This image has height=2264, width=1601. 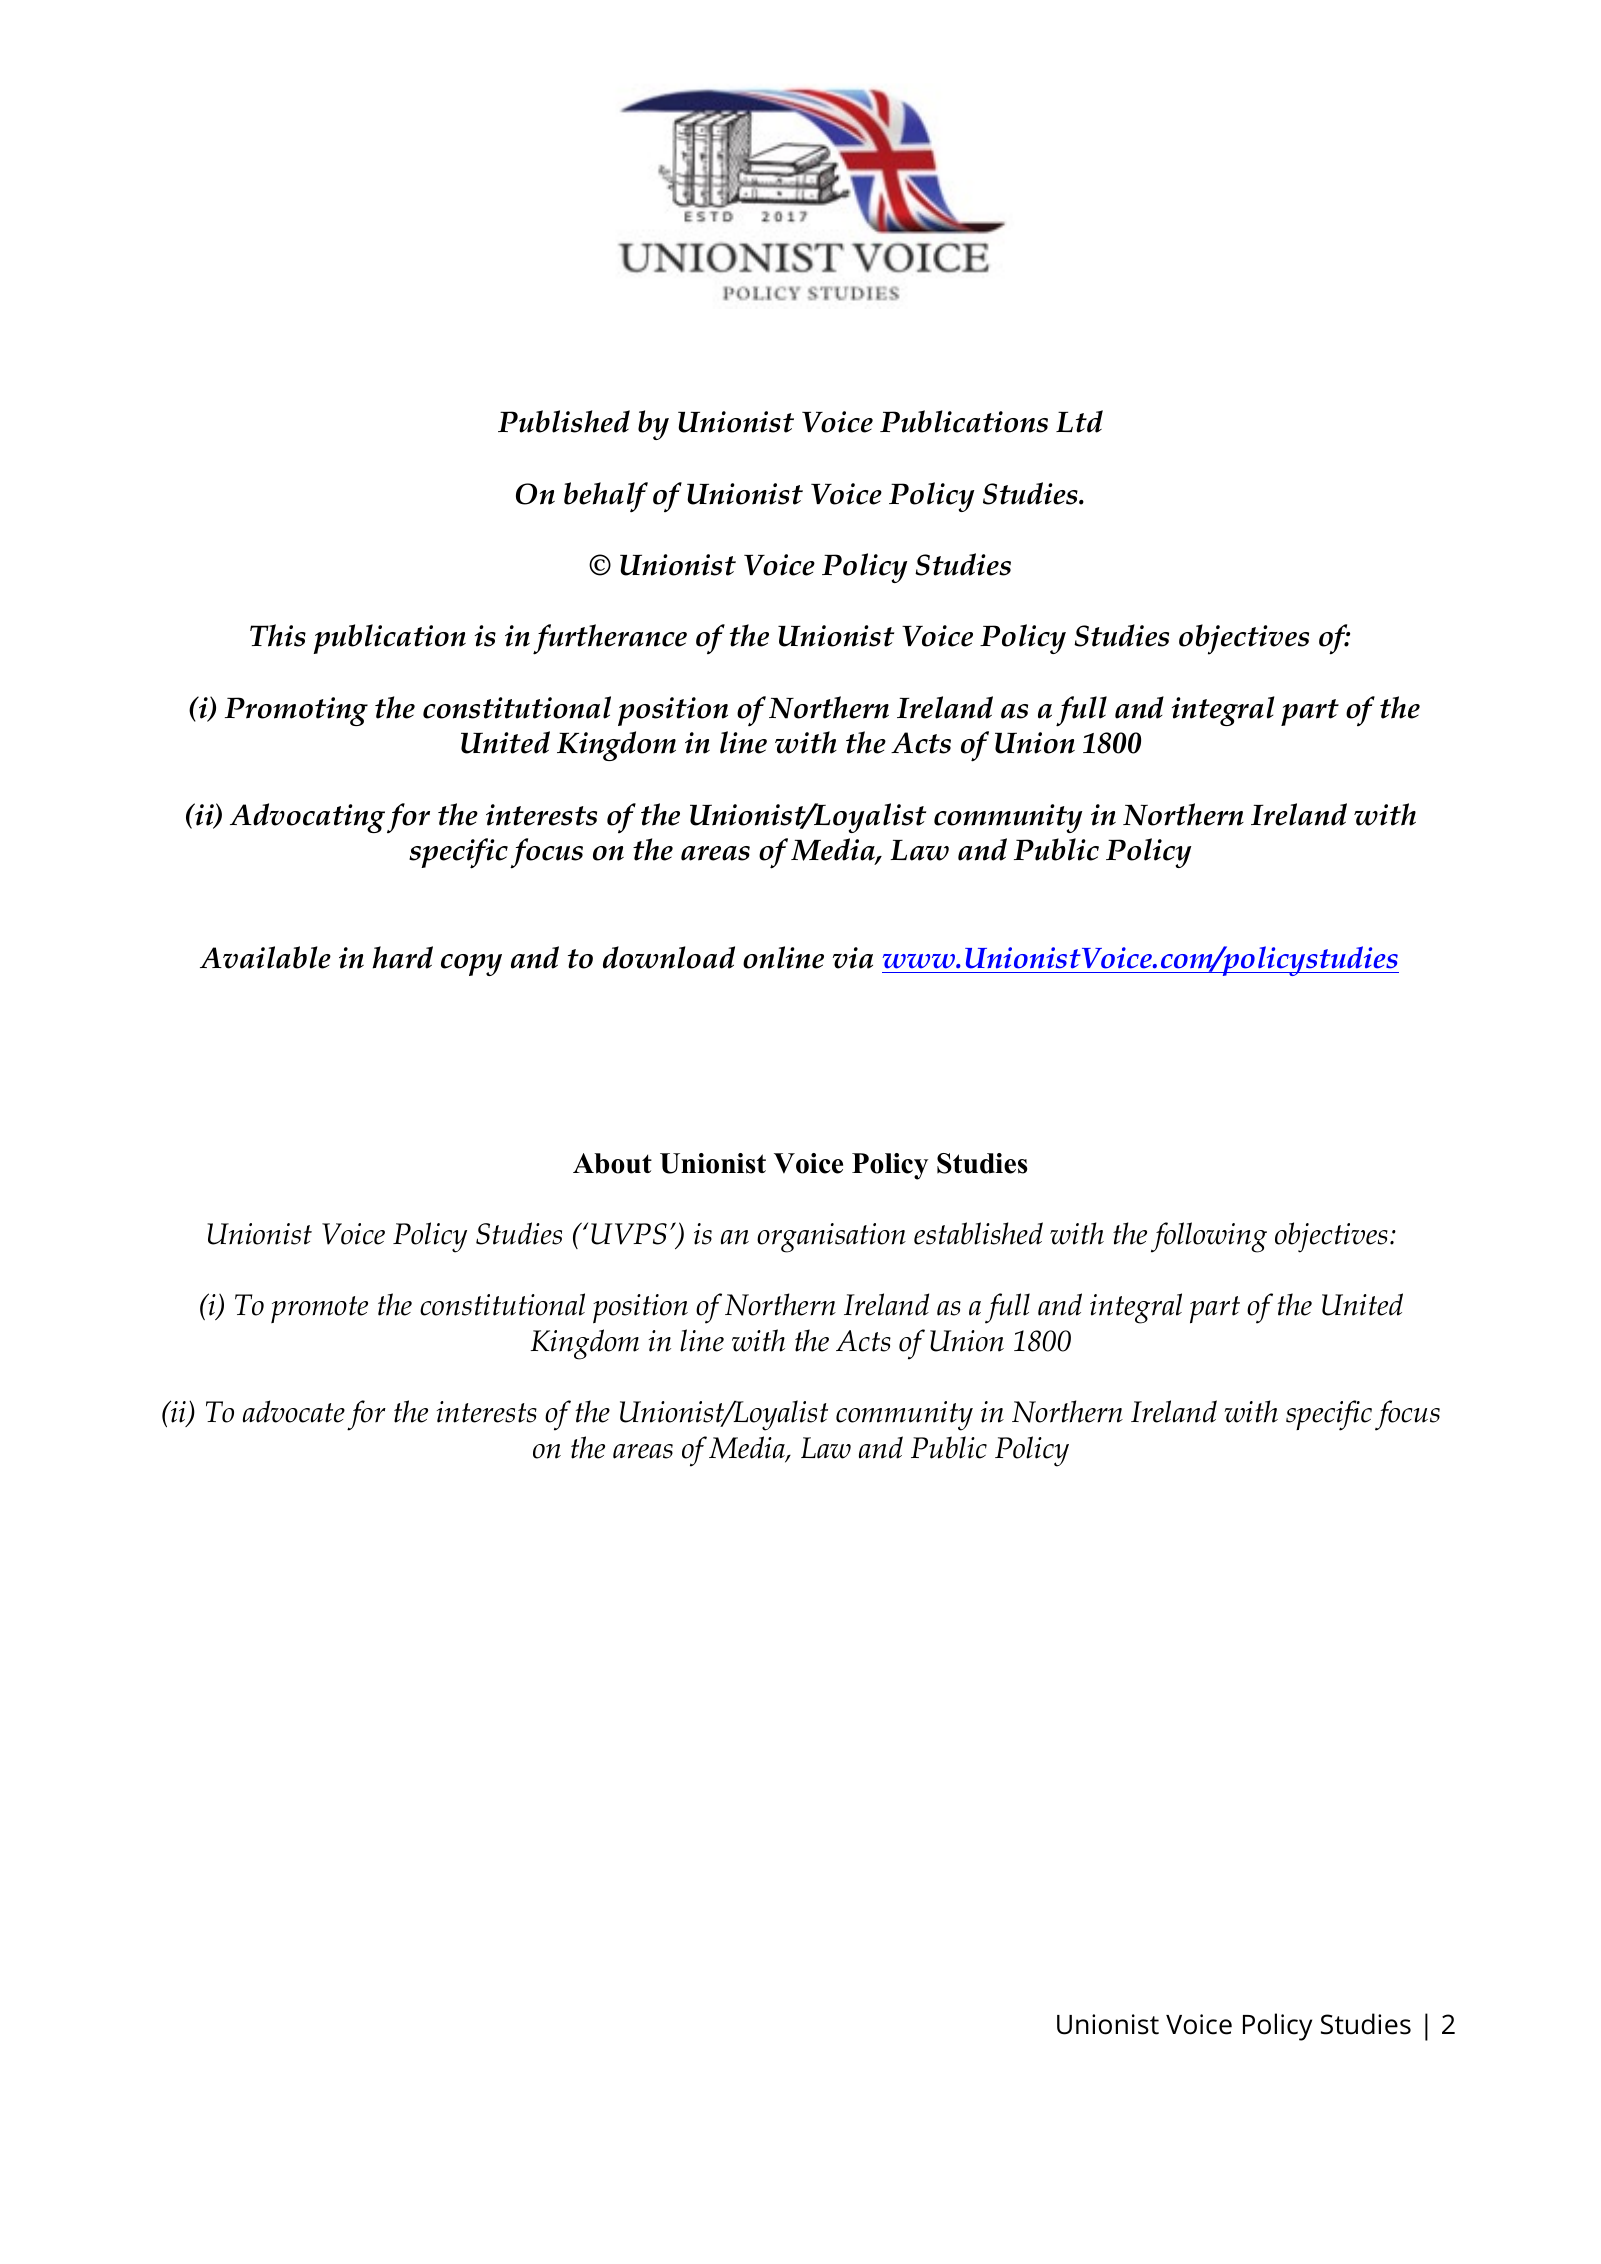 What do you see at coordinates (831, 1238) in the image?
I see `organisation` at bounding box center [831, 1238].
